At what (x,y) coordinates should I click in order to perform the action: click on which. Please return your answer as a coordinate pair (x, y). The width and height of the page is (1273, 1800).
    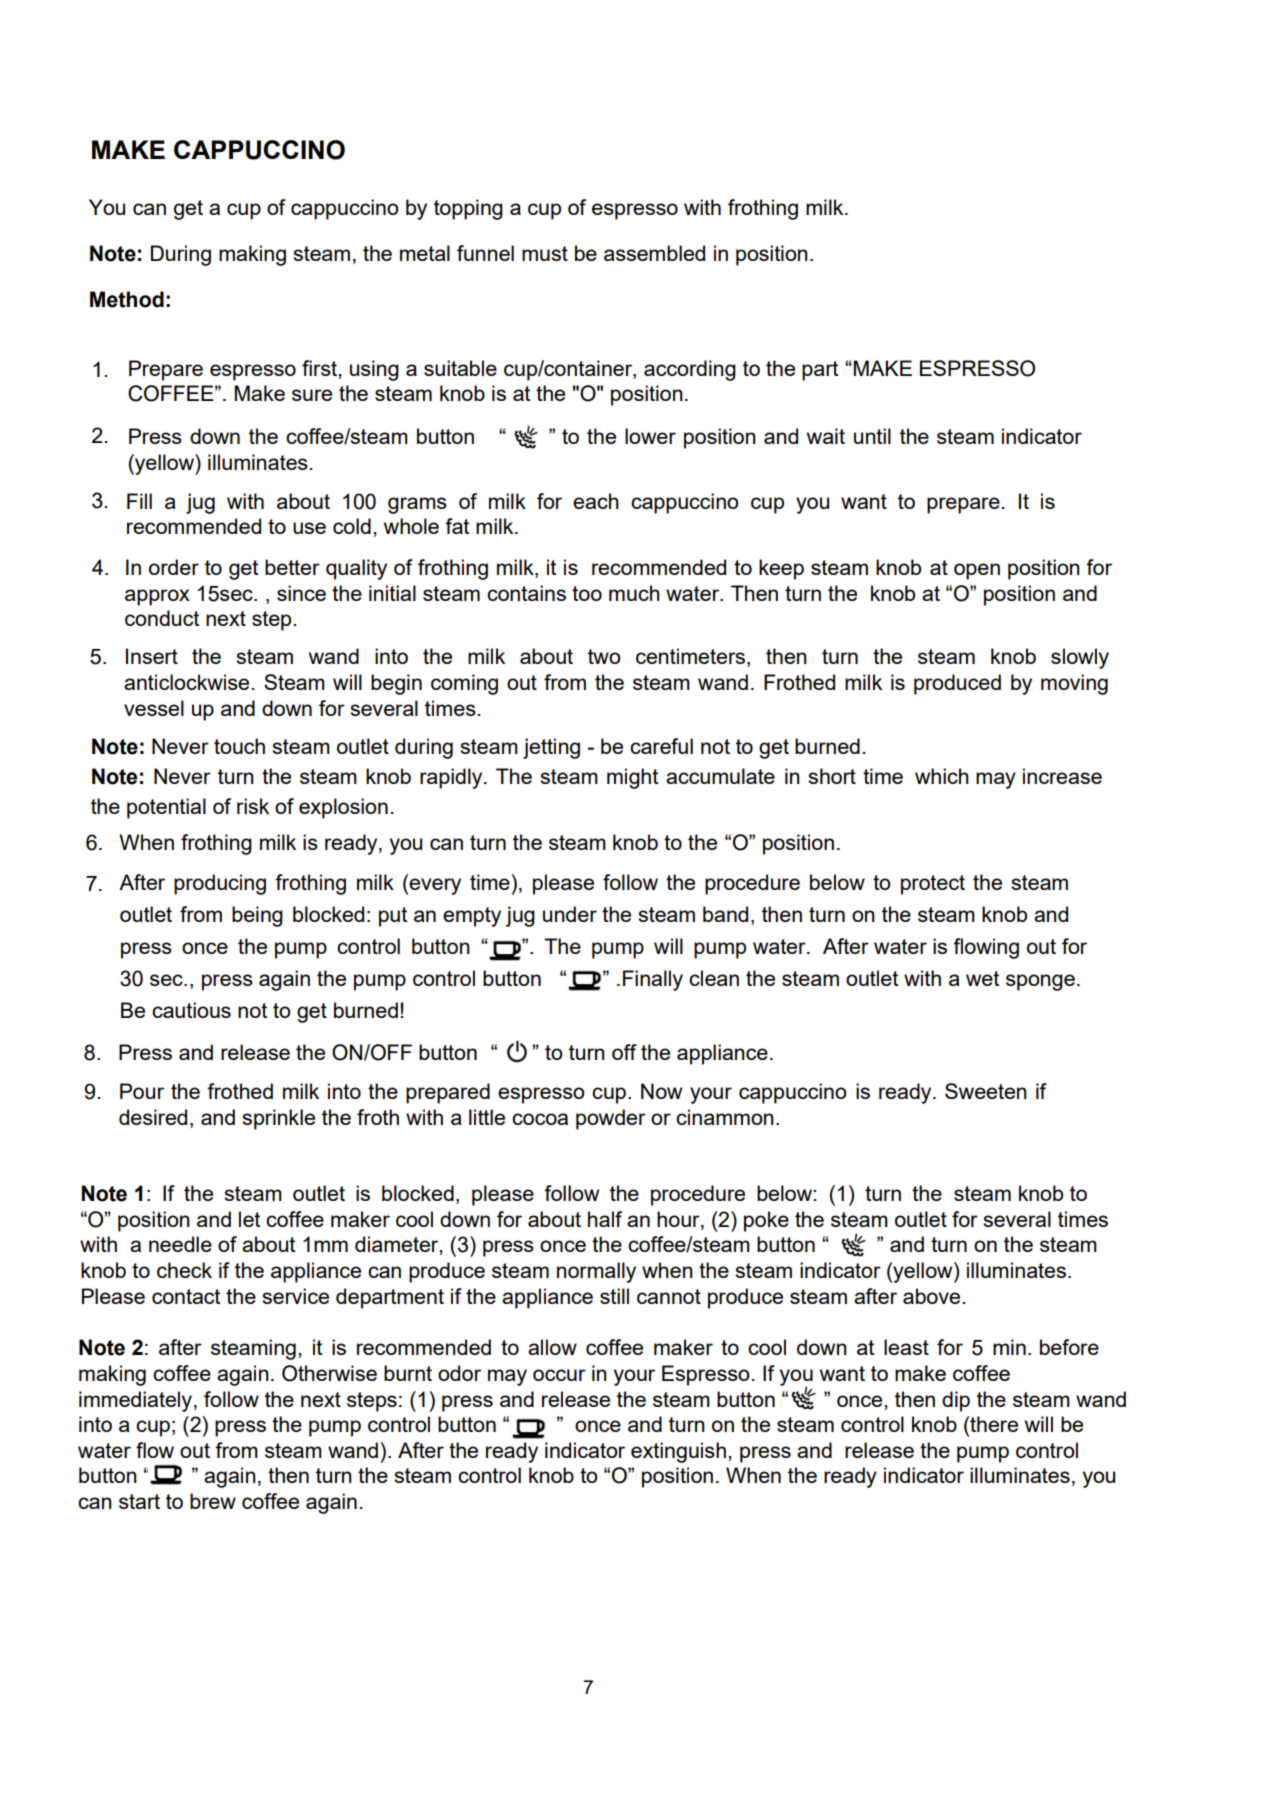
    Looking at the image, I should click on (942, 776).
